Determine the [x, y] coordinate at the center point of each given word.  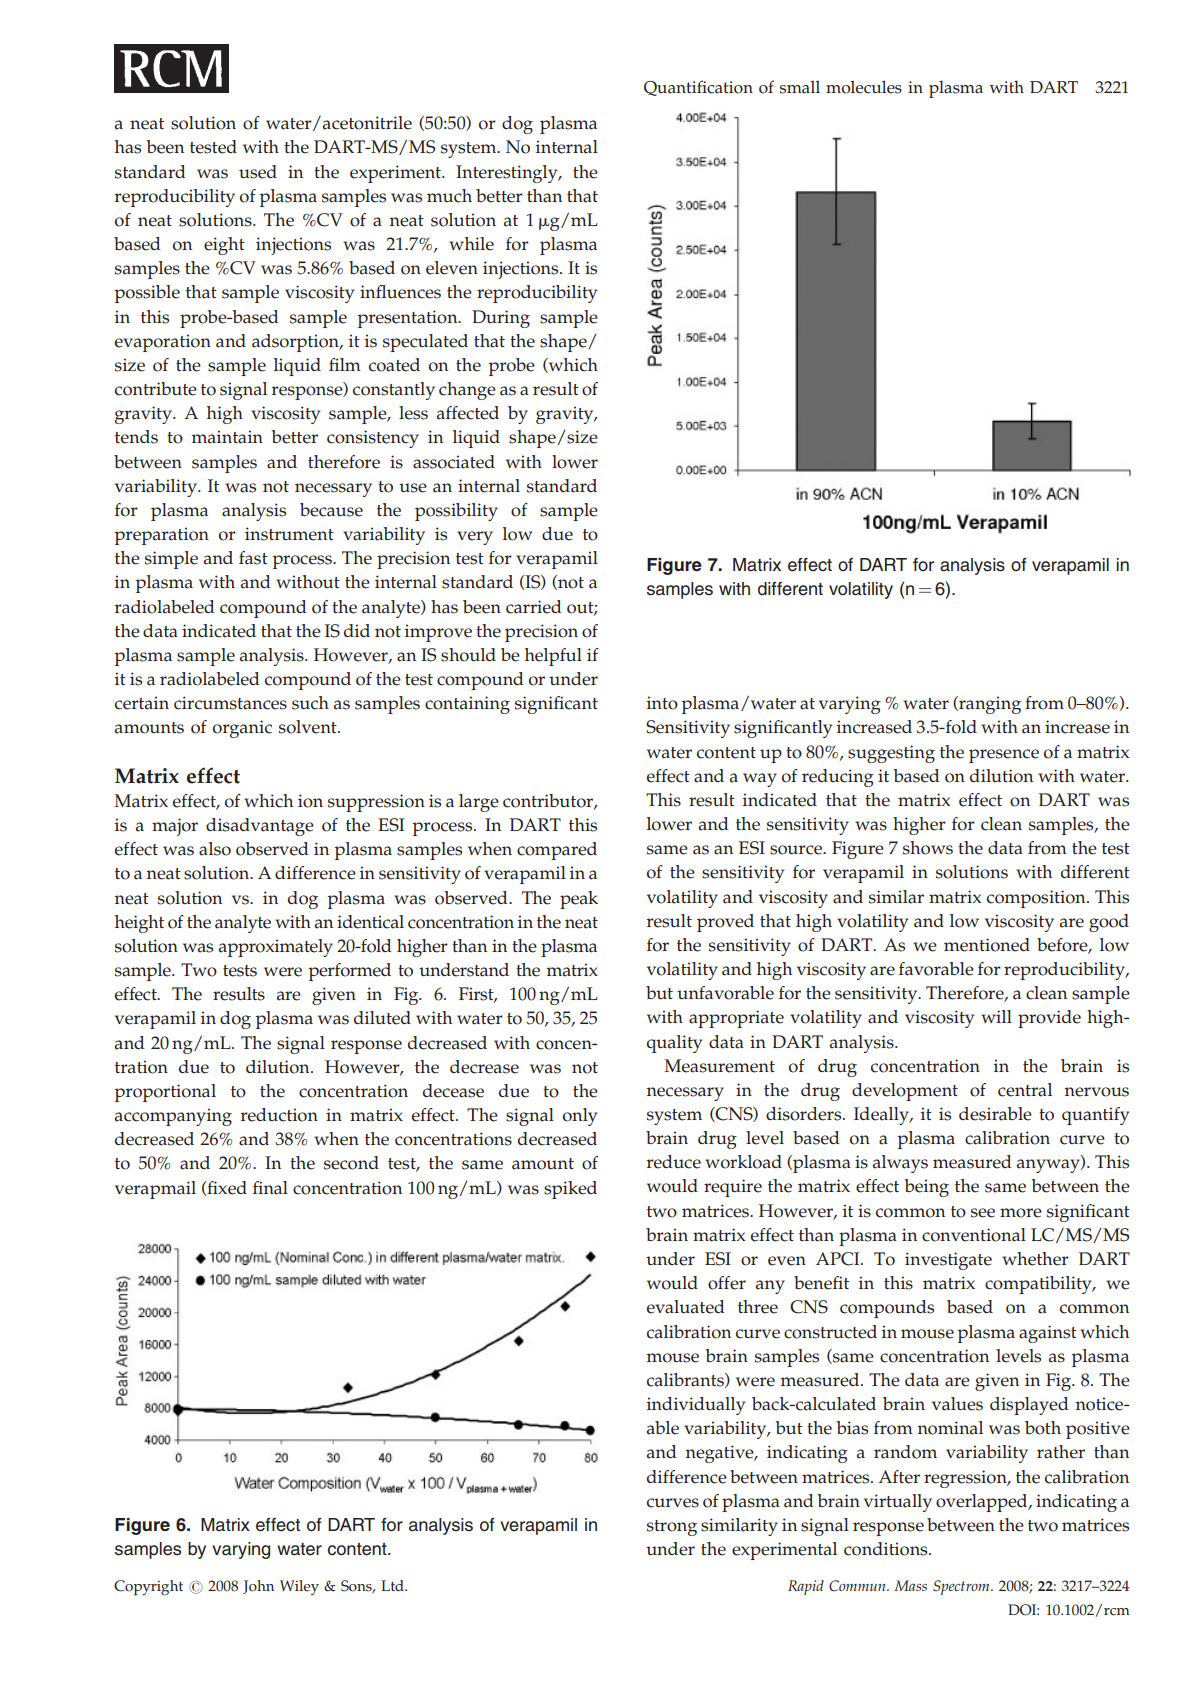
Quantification [698, 88]
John [258, 1587]
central [1025, 1090]
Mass [910, 1585]
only [580, 1117]
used [258, 172]
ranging [989, 705]
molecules [864, 87]
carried [534, 607]
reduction [279, 1115]
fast [253, 558]
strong [672, 1528]
